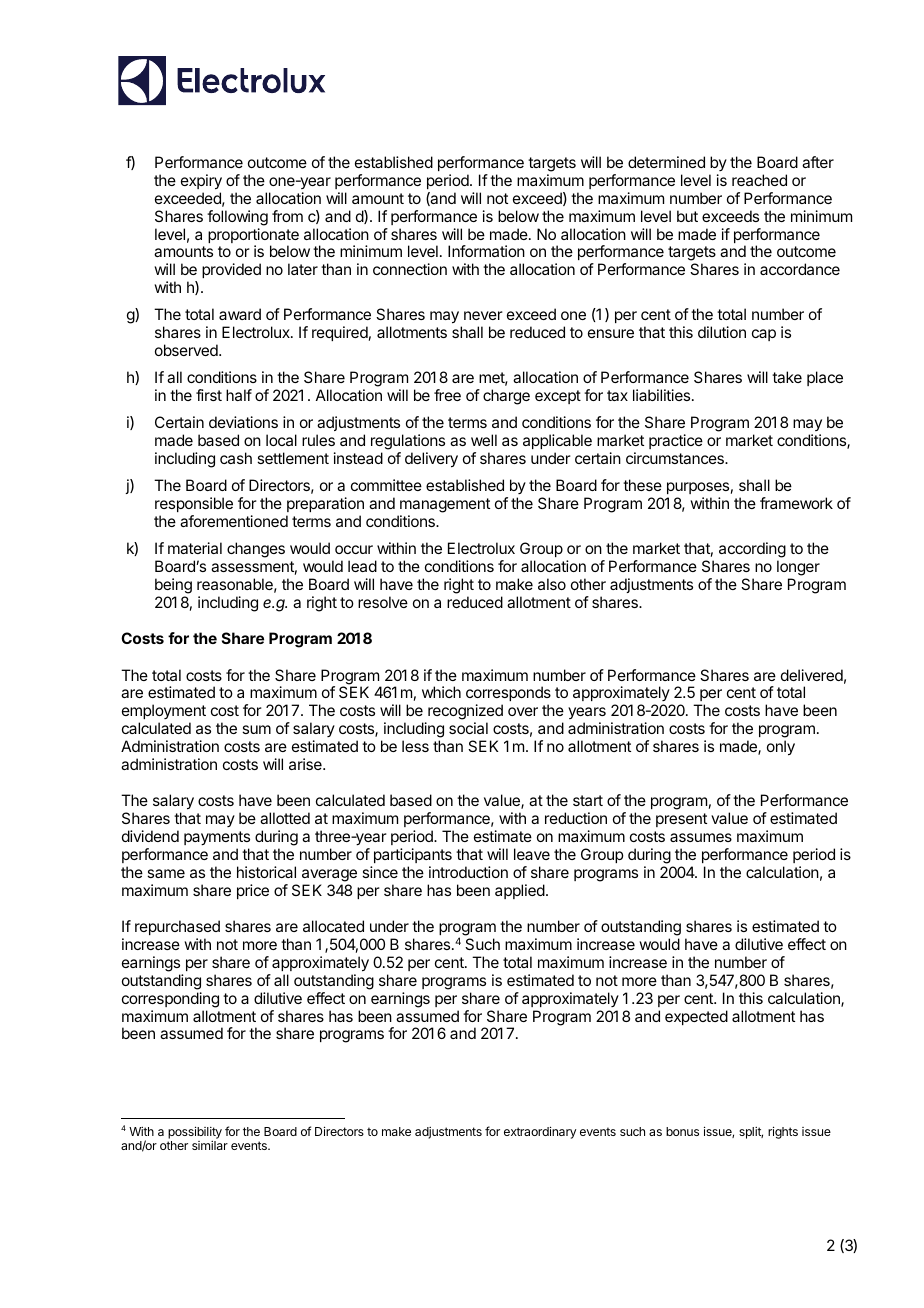 Image resolution: width=924 pixels, height=1308 pixels. Describe the element at coordinates (217, 838) in the image. I see `payments` at that location.
